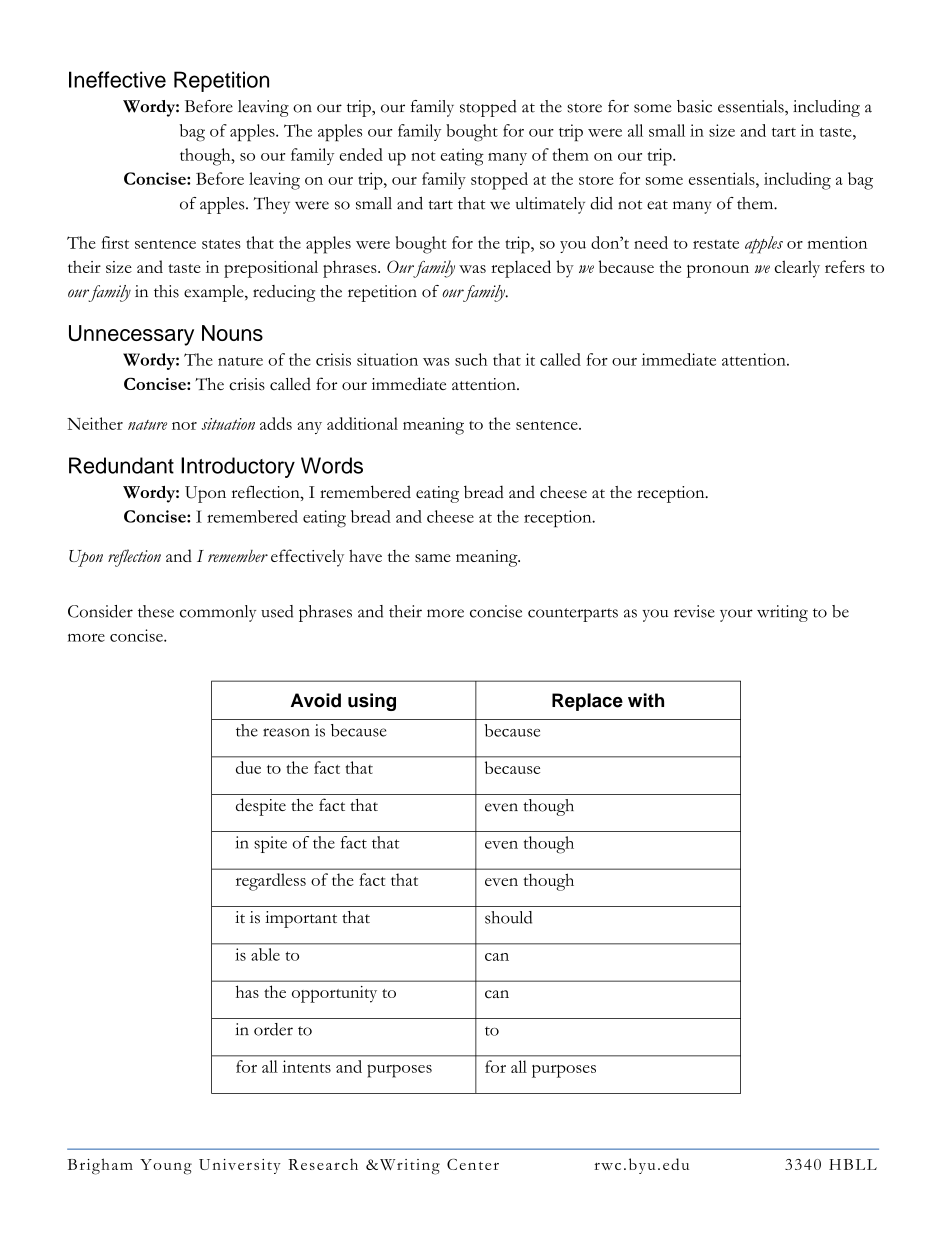 The width and height of the screenshot is (952, 1233). Describe the element at coordinates (694, 106) in the screenshot. I see `basic` at that location.
